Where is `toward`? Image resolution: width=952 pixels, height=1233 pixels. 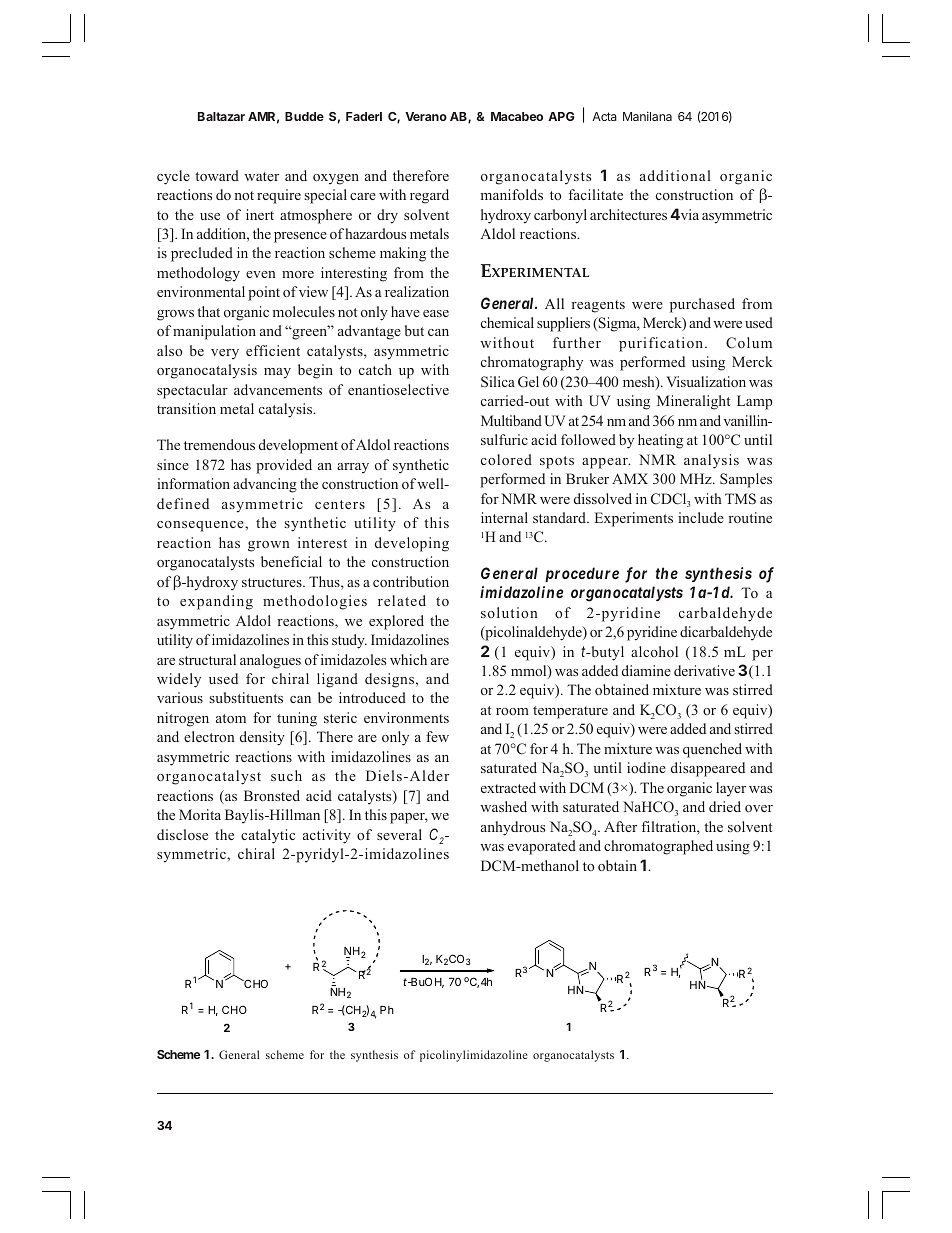 toward is located at coordinates (217, 175).
